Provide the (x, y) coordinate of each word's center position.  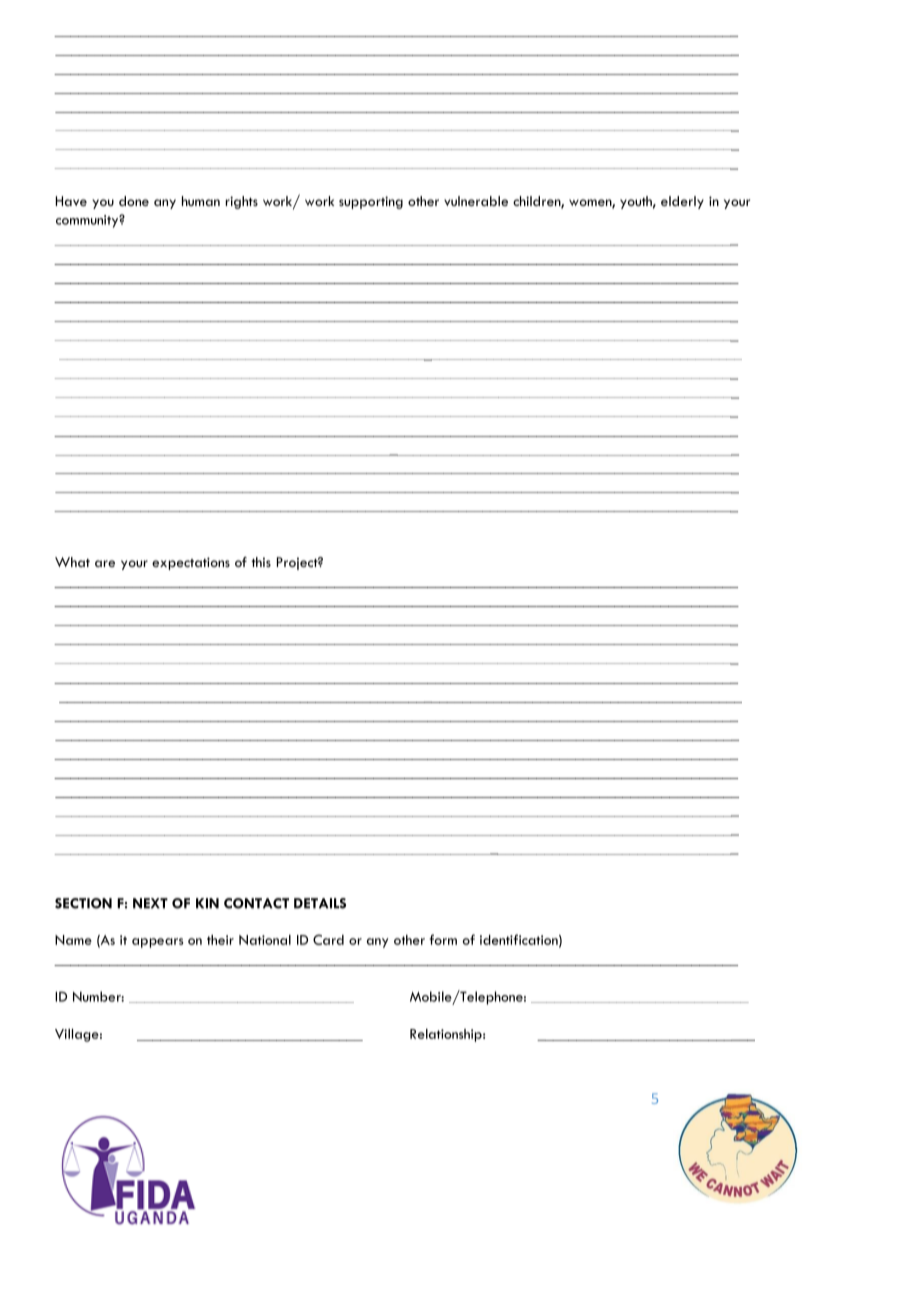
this (261, 562)
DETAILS (320, 903)
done (134, 201)
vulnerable (476, 201)
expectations (191, 563)
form (443, 939)
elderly (682, 202)
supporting (371, 202)
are (105, 563)
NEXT (150, 903)
